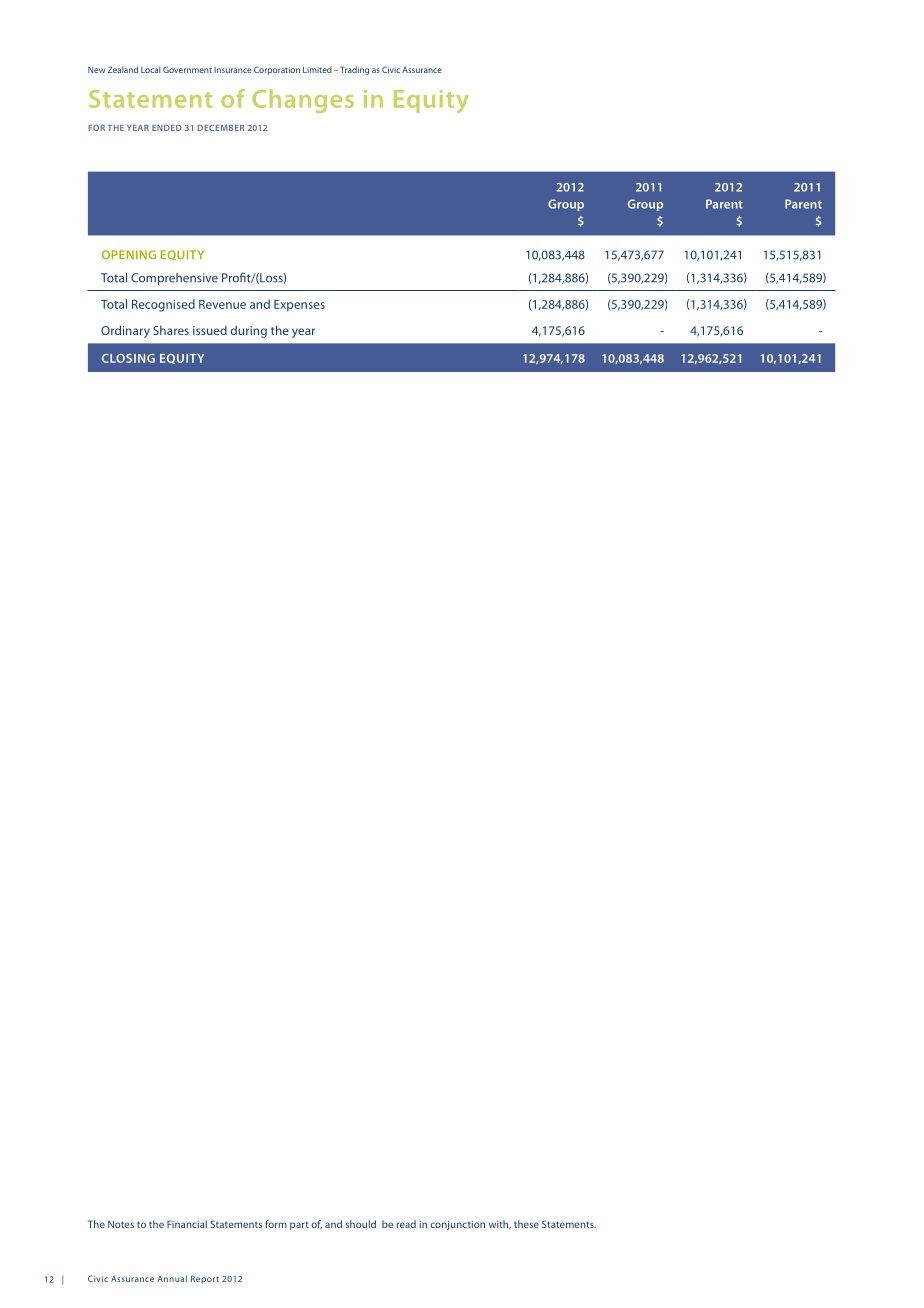 The height and width of the image is (1308, 924). Describe the element at coordinates (457, 1225) in the image. I see `conjunction` at that location.
